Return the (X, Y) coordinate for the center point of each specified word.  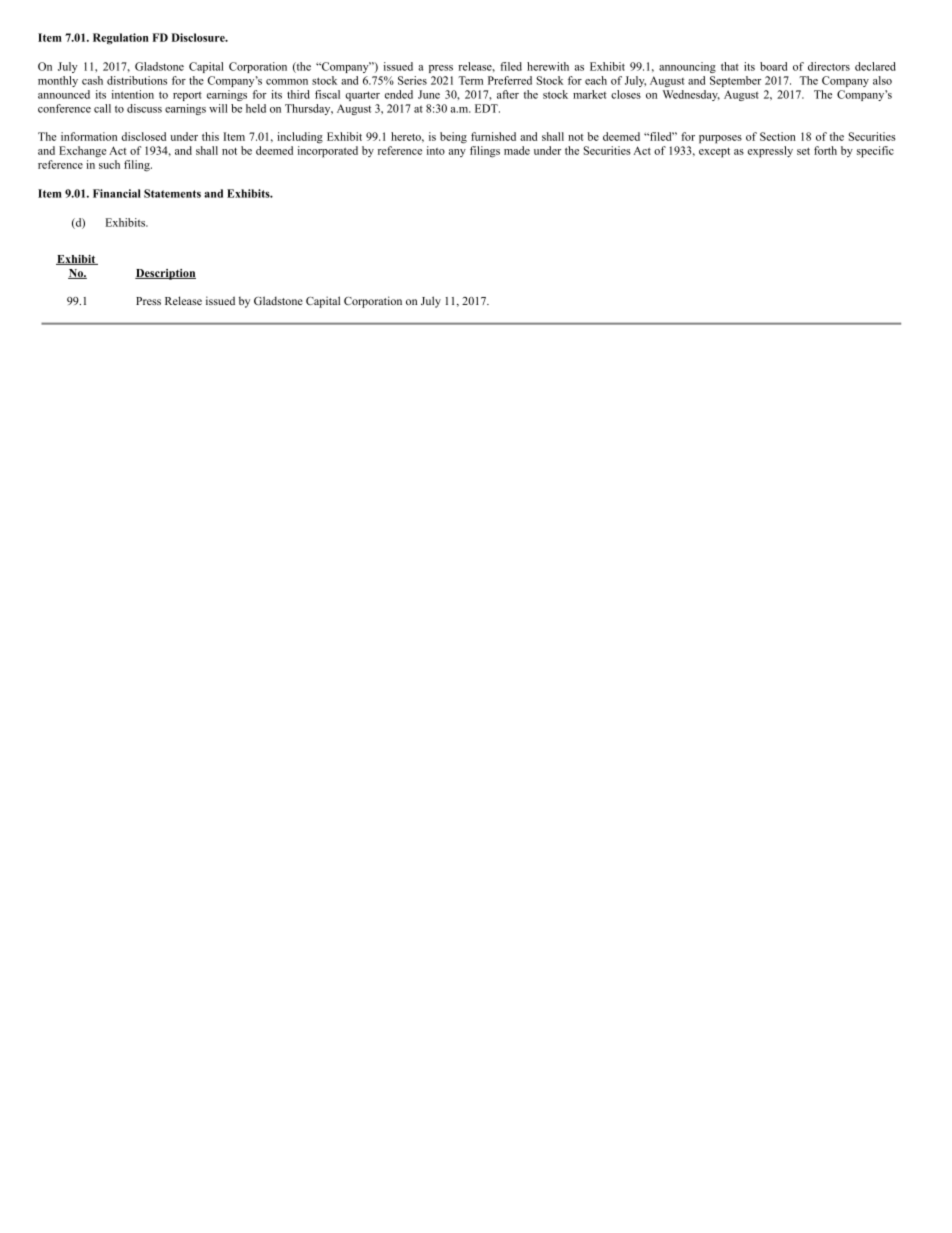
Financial (117, 193)
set (803, 151)
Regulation (121, 39)
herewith (548, 66)
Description (165, 274)
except (714, 153)
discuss (144, 108)
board (773, 66)
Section (778, 136)
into (436, 150)
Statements (172, 193)
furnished (493, 136)
